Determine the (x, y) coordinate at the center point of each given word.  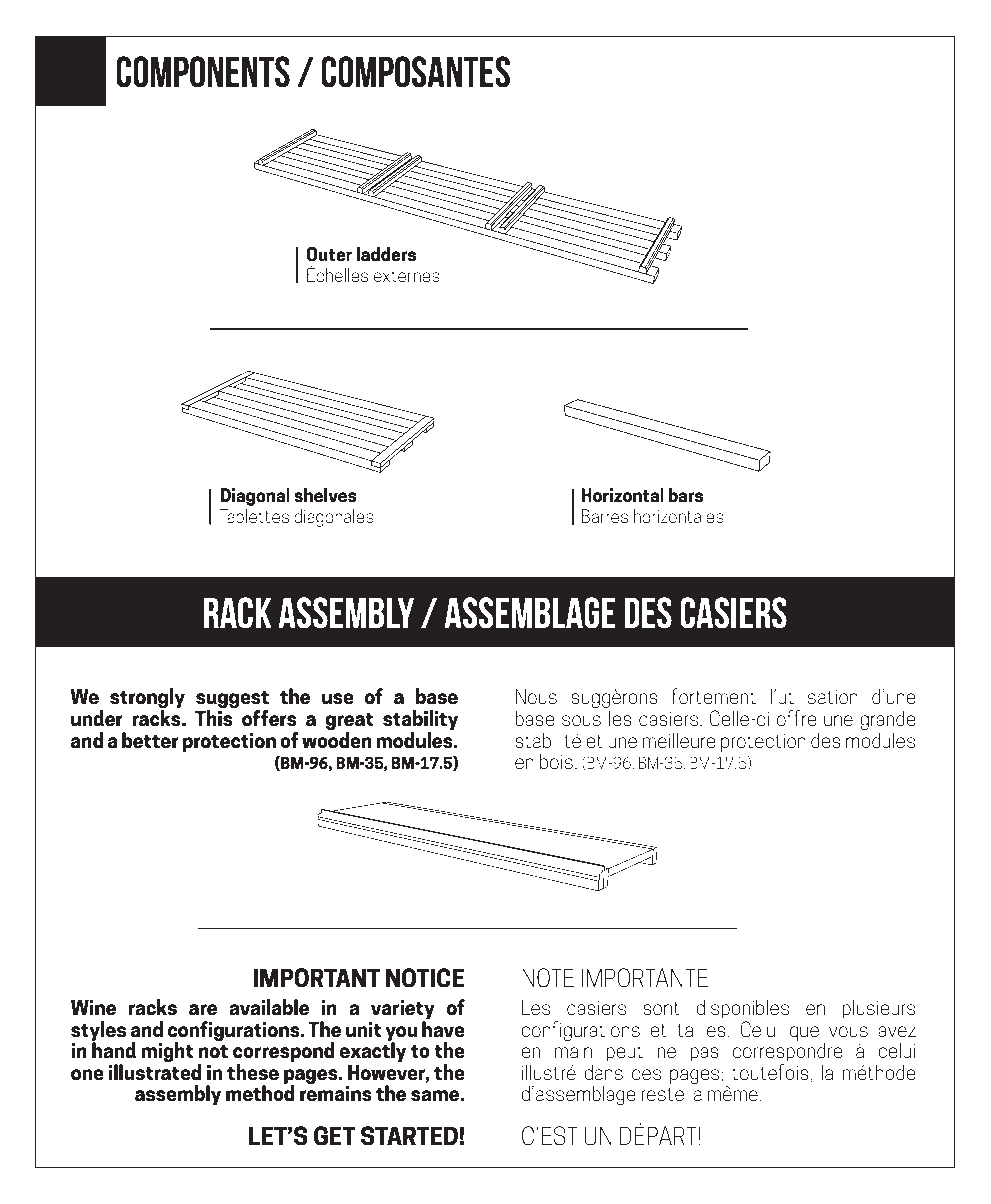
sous (581, 720)
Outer (329, 254)
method (260, 1092)
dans (603, 1072)
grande (888, 720)
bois (556, 761)
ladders (386, 254)
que (804, 1033)
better (150, 740)
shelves (325, 495)
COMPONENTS (203, 72)
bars (685, 495)
